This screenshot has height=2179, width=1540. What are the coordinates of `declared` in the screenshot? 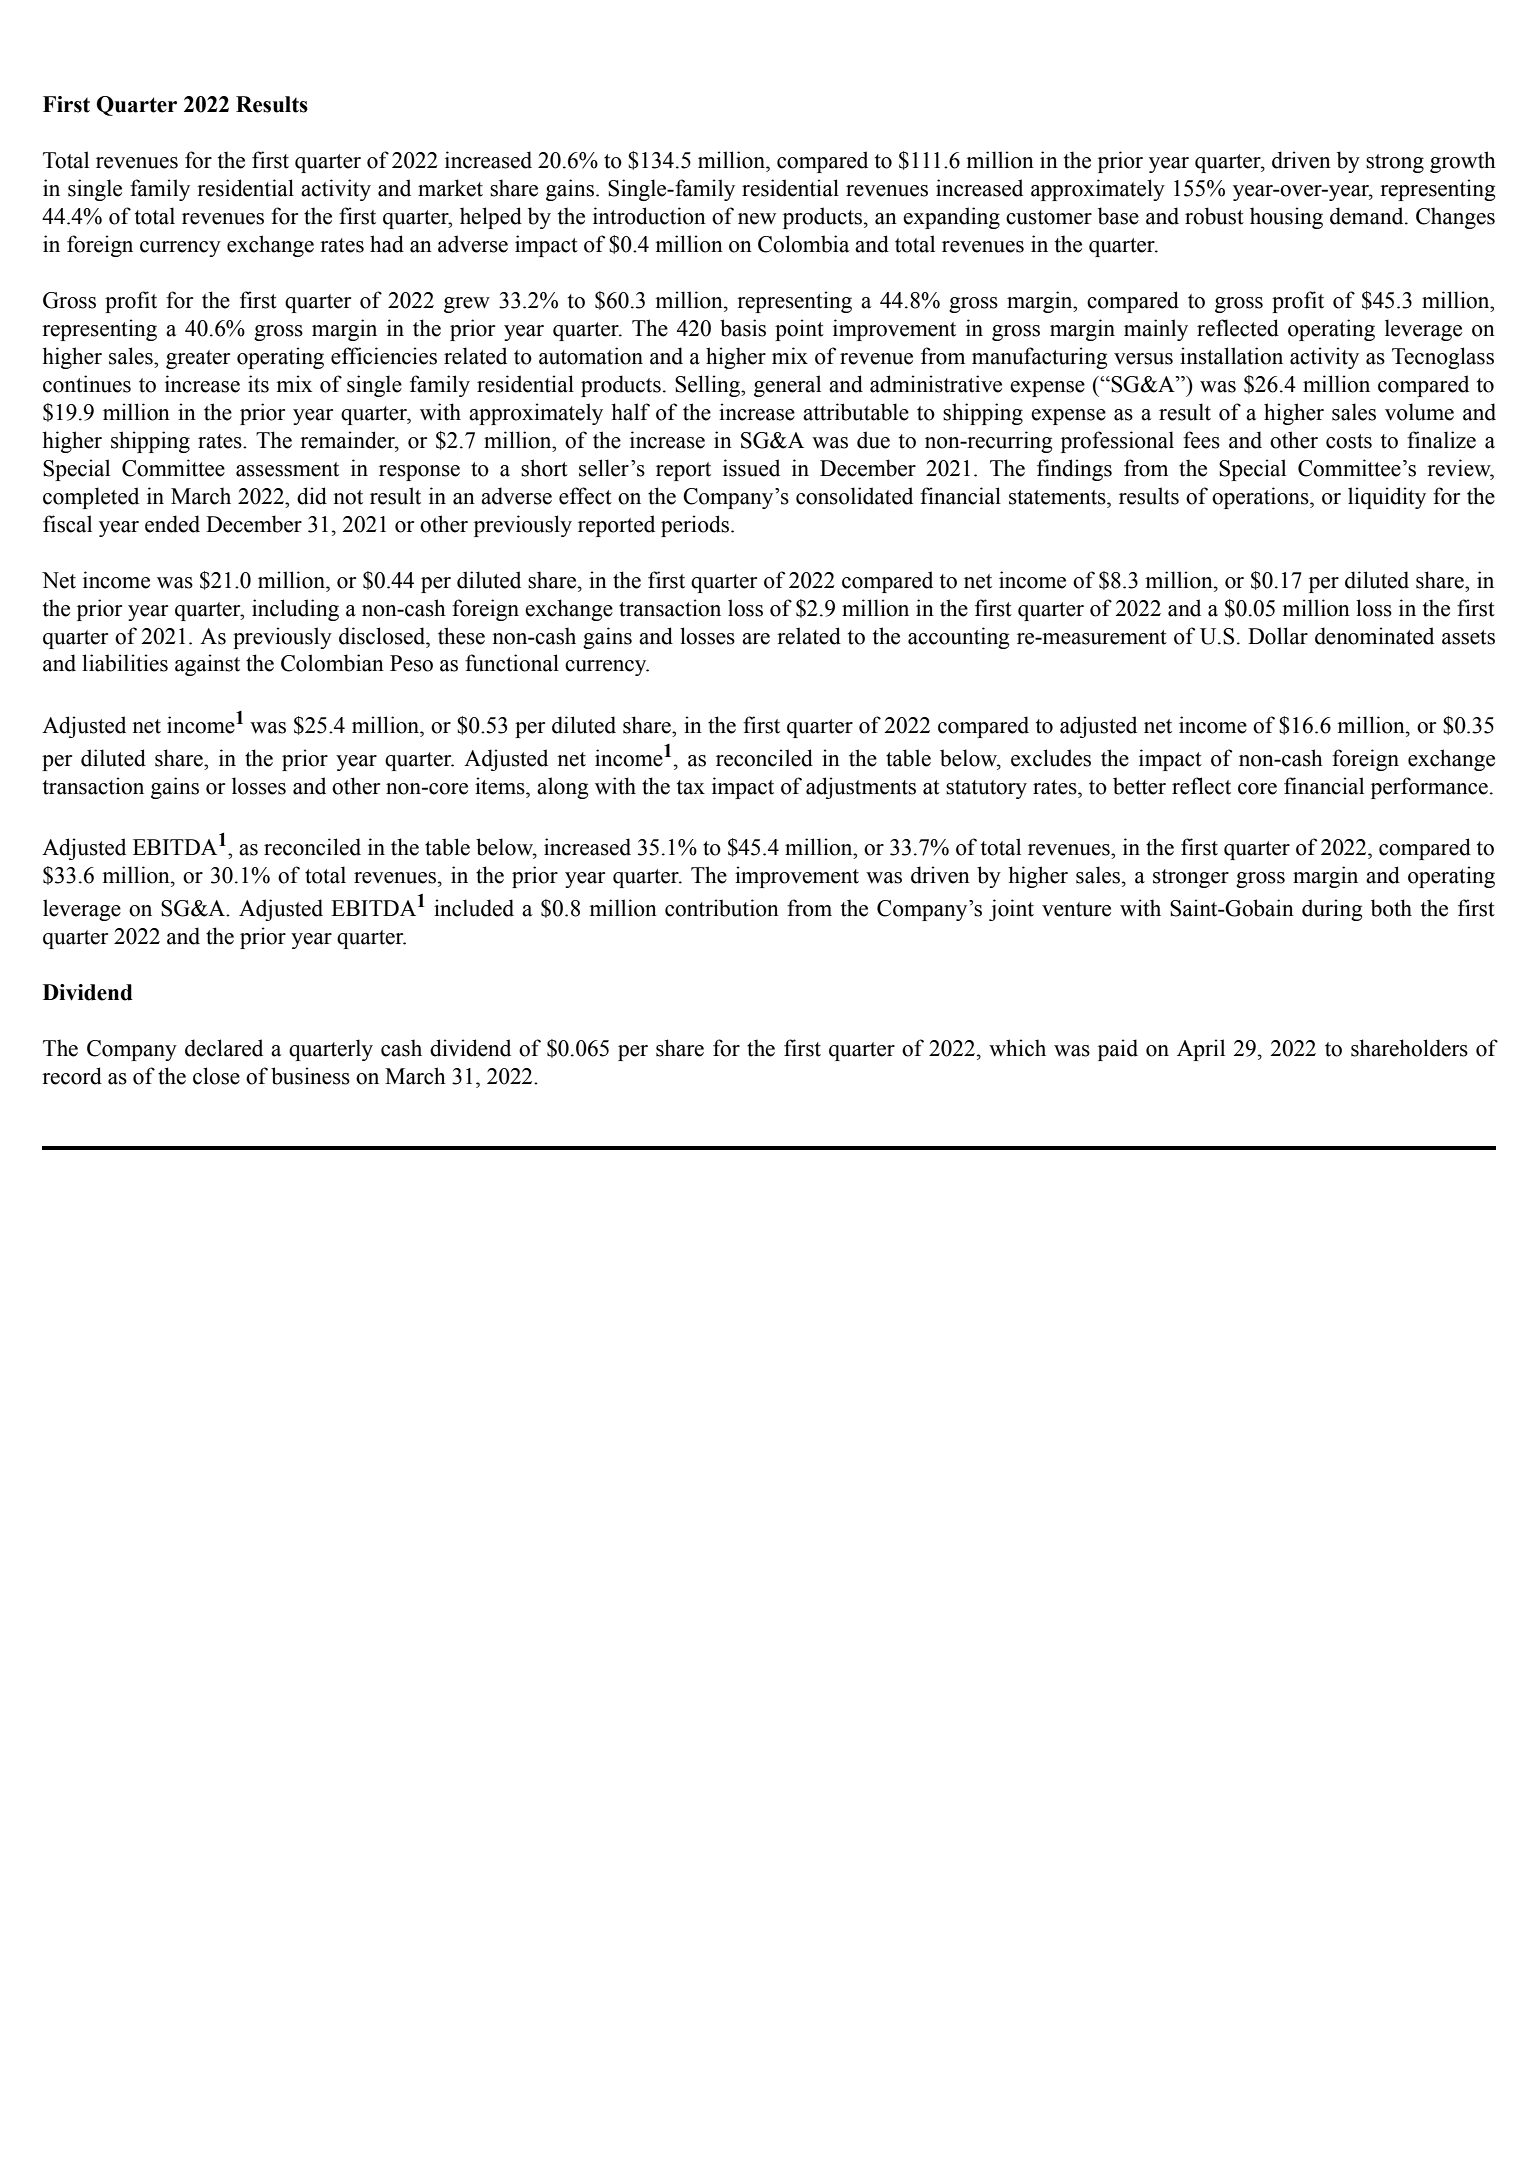 It's located at (224, 1048).
